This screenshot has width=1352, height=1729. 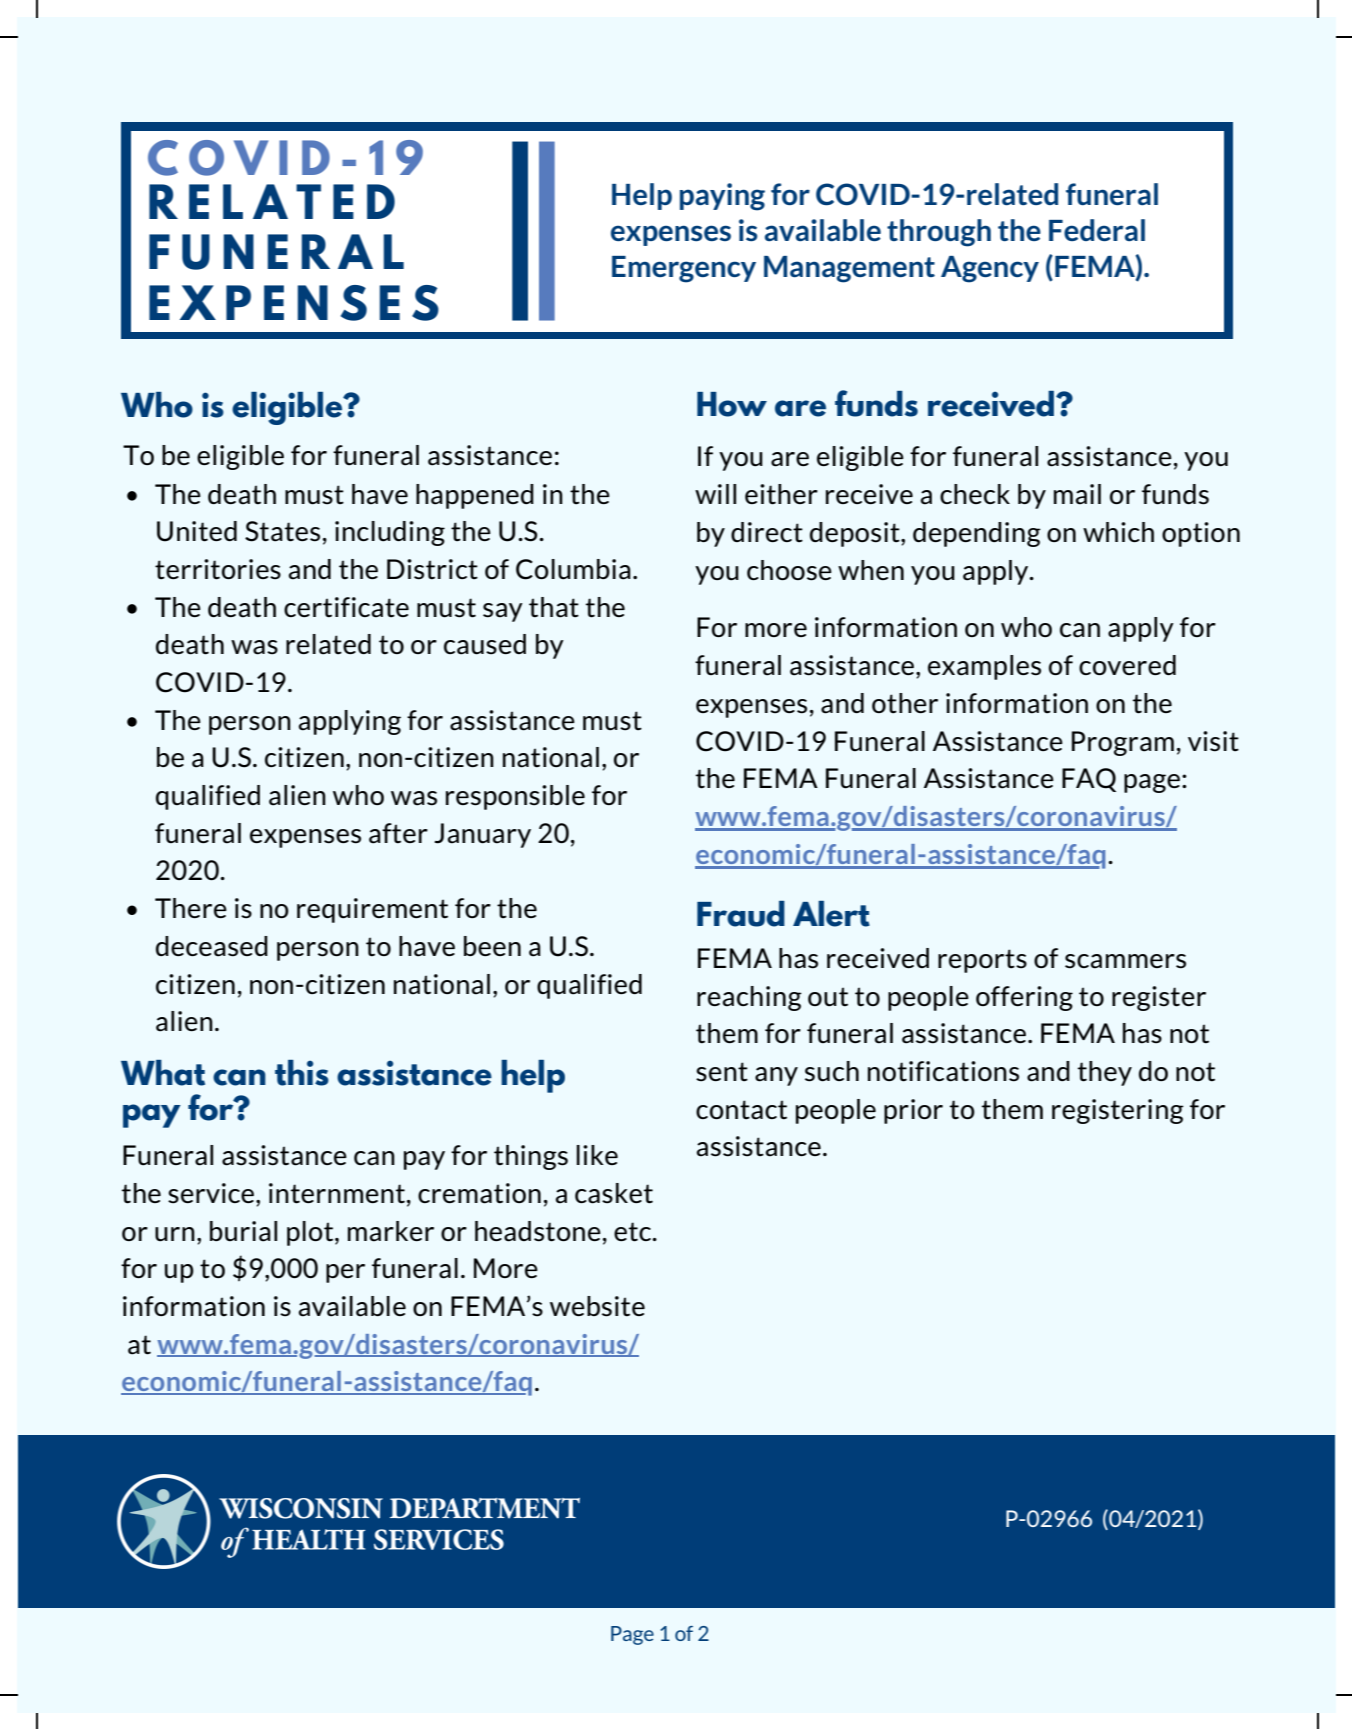 What do you see at coordinates (634, 1232) in the screenshot?
I see `etc` at bounding box center [634, 1232].
